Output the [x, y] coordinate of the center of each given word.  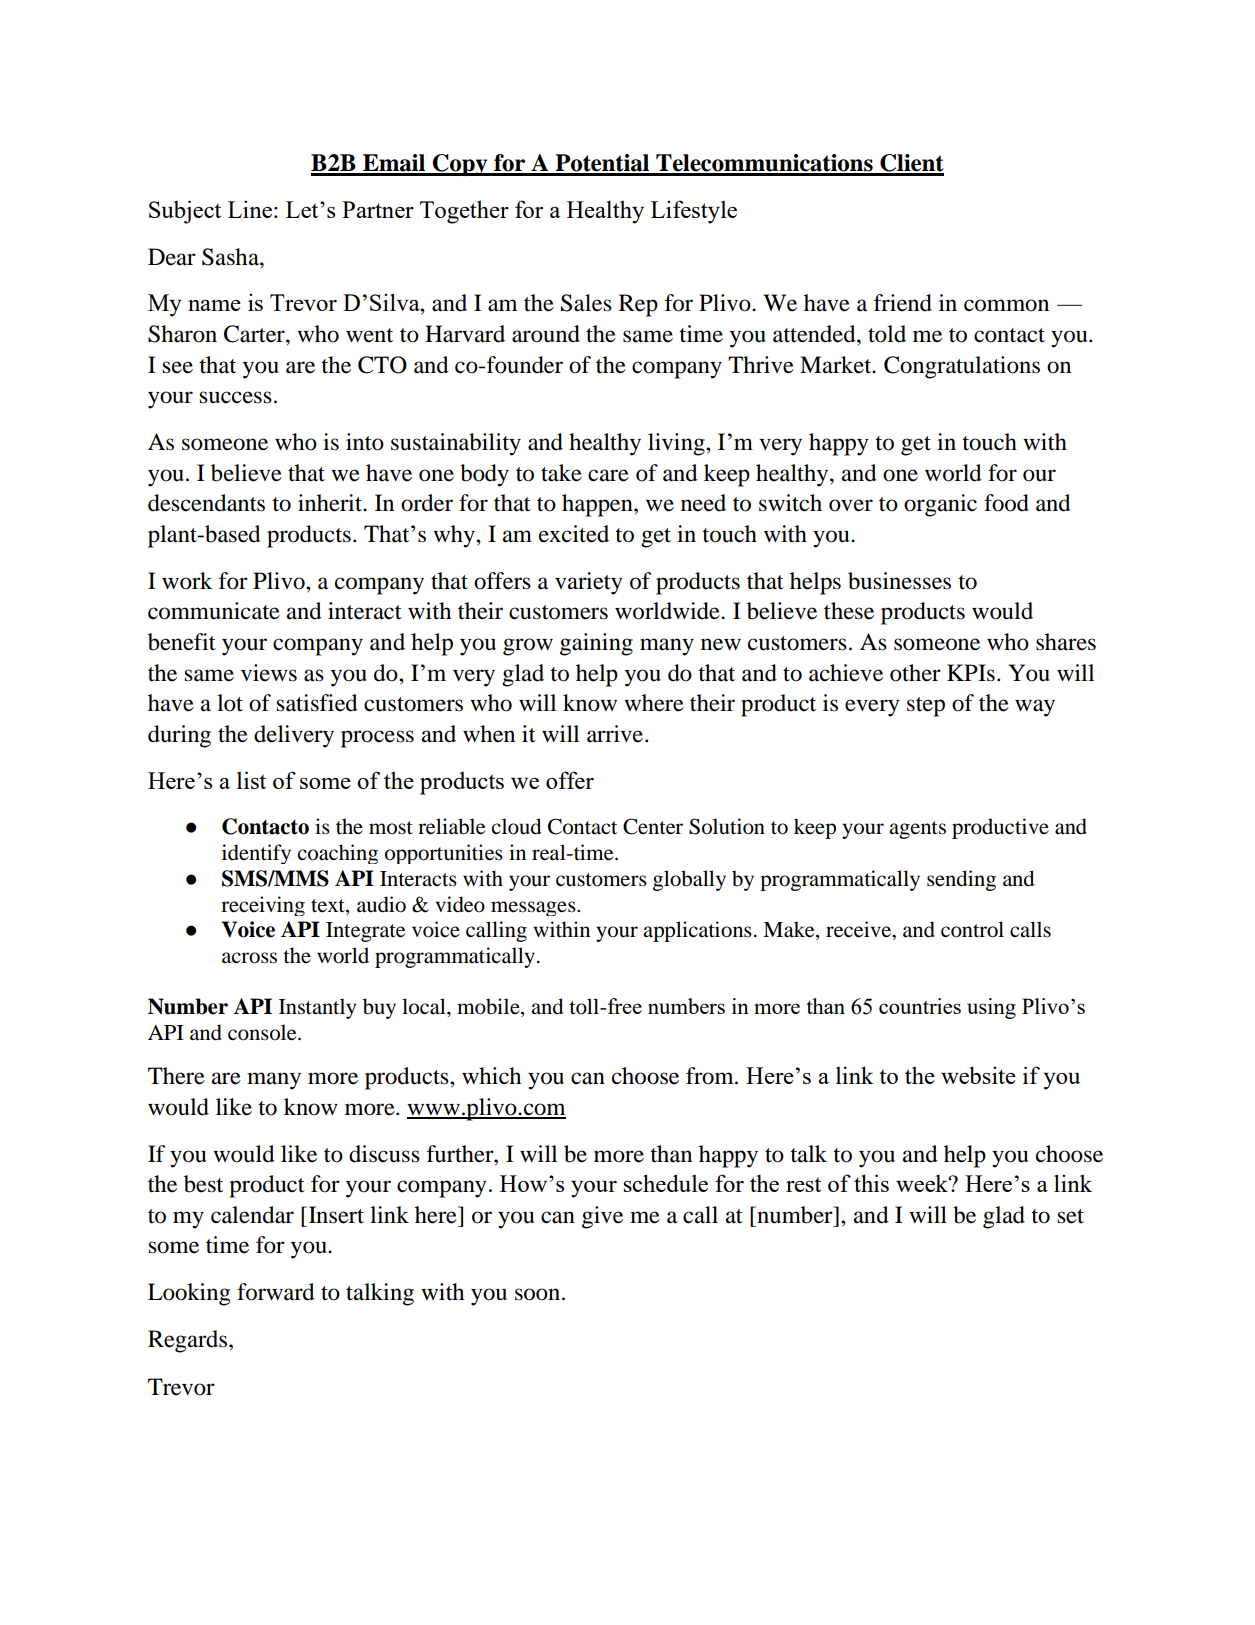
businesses [899, 581]
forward [276, 1292]
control [972, 929]
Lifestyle [694, 212]
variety [589, 583]
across [249, 958]
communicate [214, 611]
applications [697, 931]
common [1006, 305]
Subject [185, 212]
